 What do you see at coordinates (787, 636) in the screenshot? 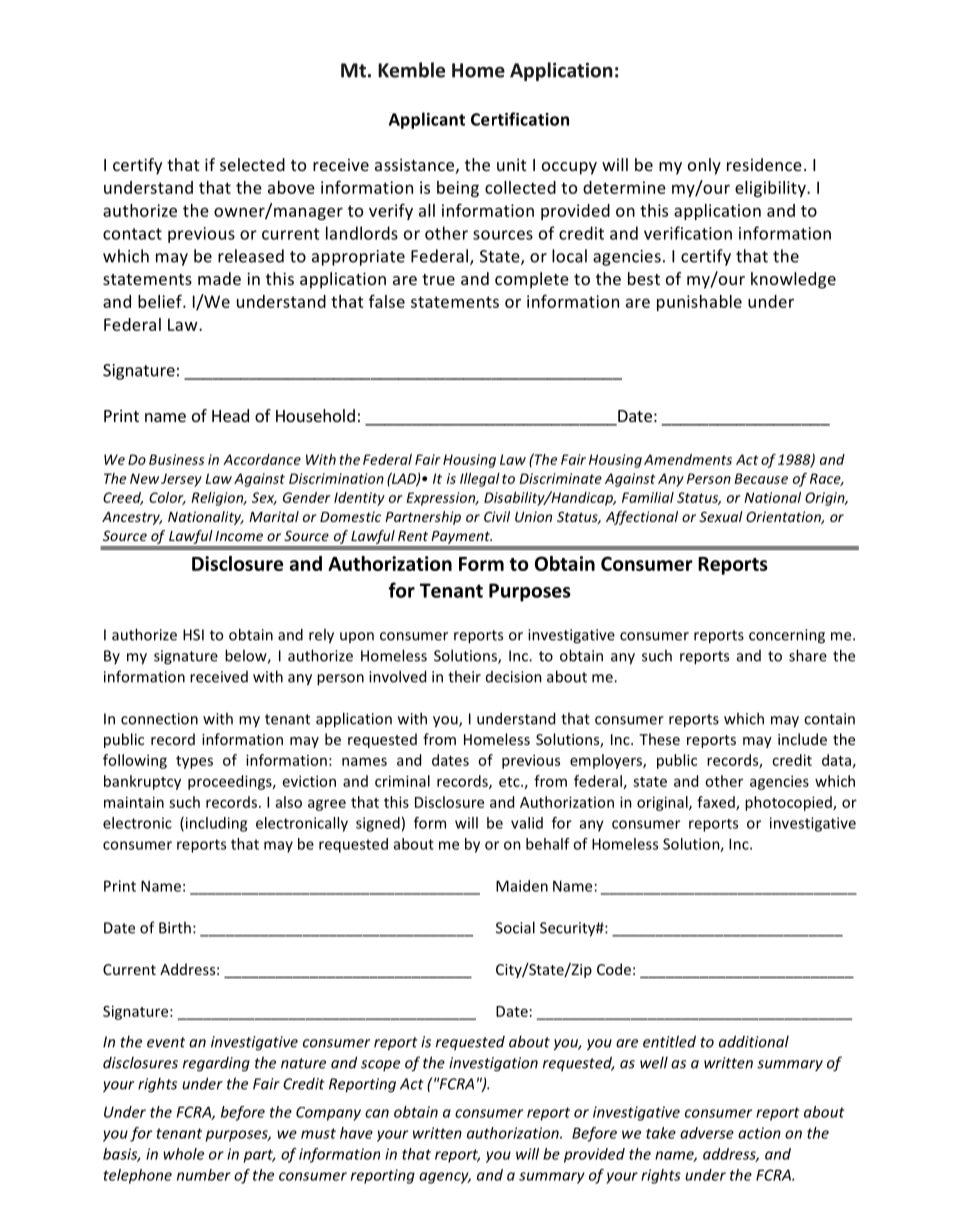
I see `concerning` at bounding box center [787, 636].
